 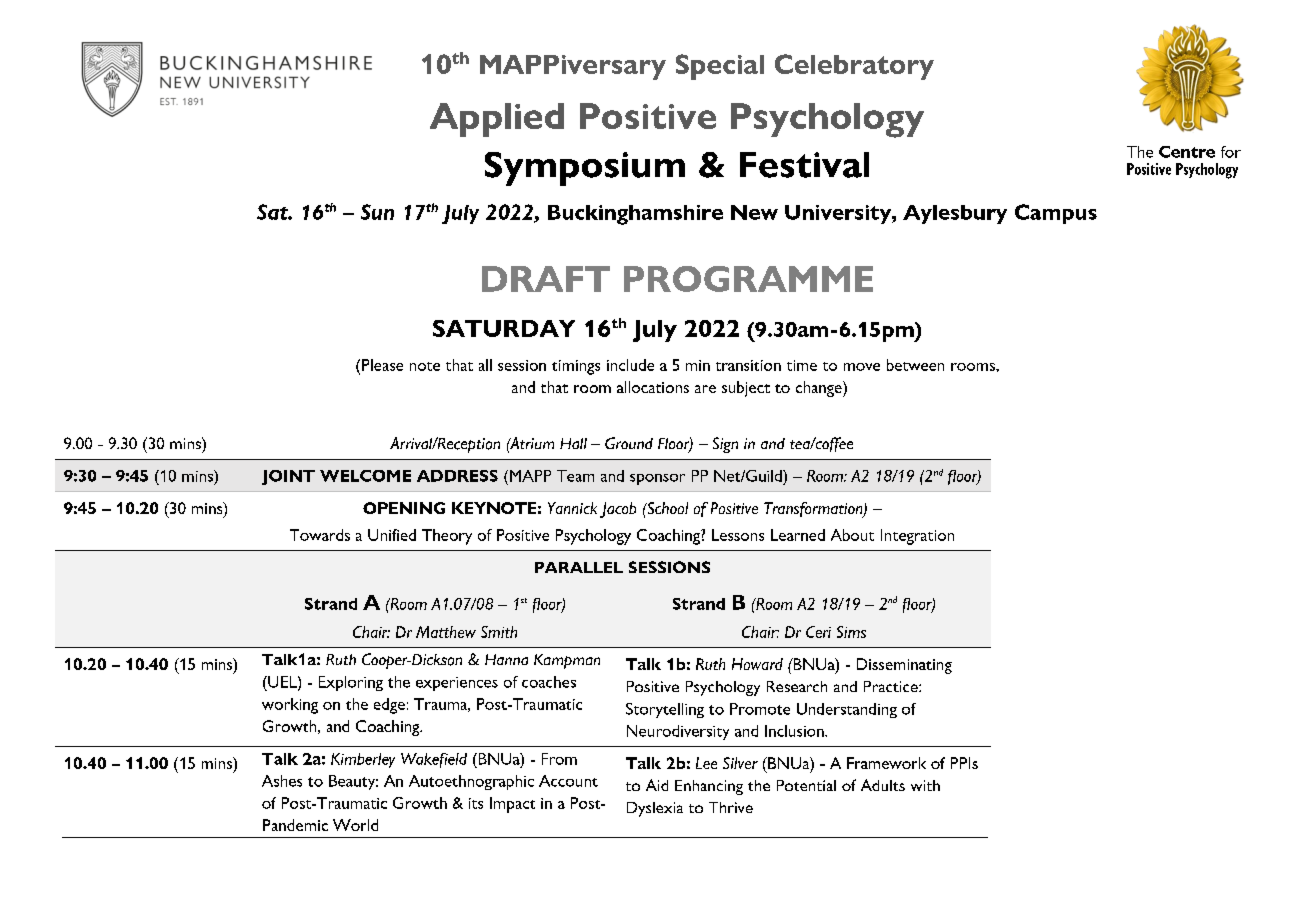 I want to click on Kimberley, so click(x=363, y=760).
